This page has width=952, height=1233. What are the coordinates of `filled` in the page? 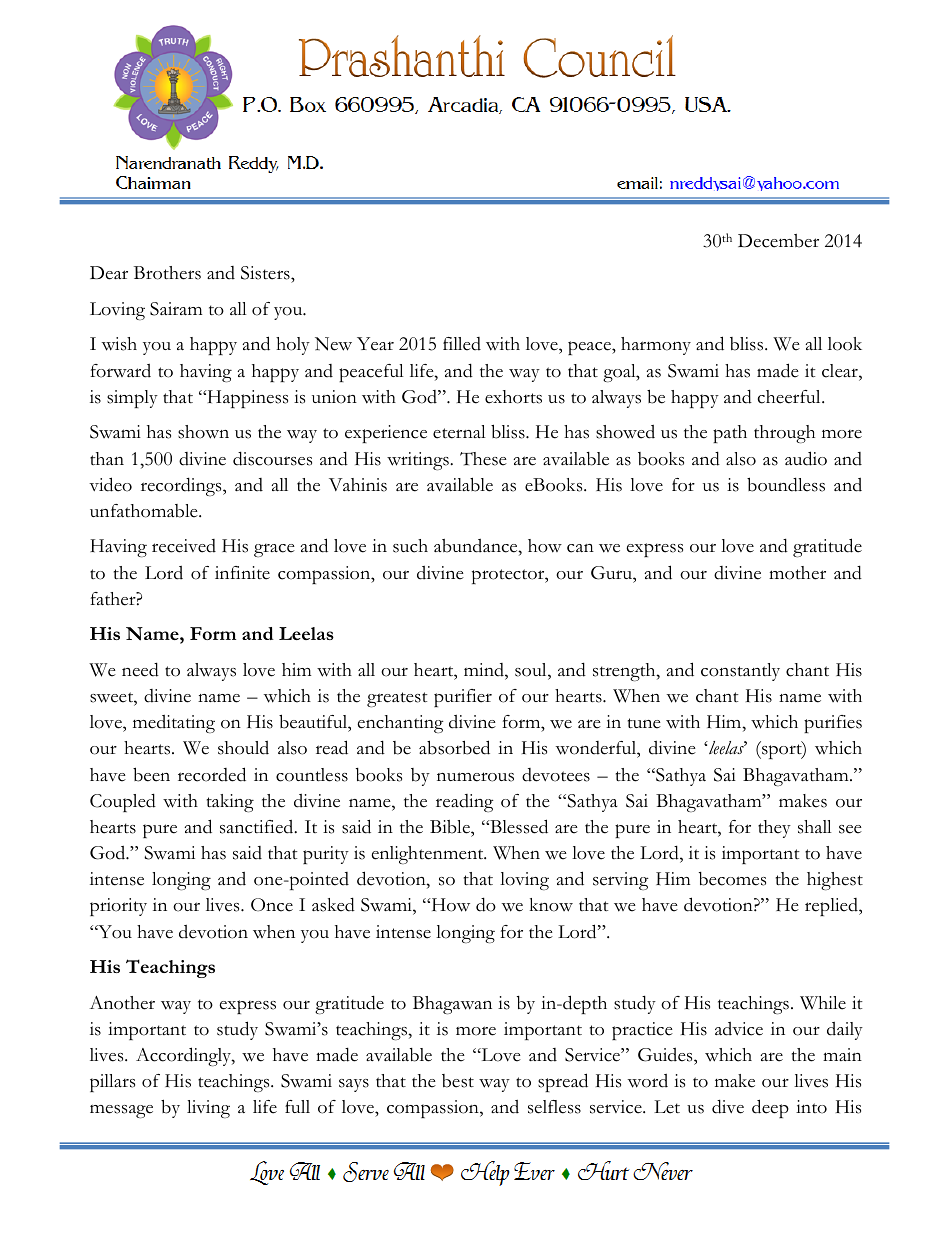 It's located at (462, 344).
